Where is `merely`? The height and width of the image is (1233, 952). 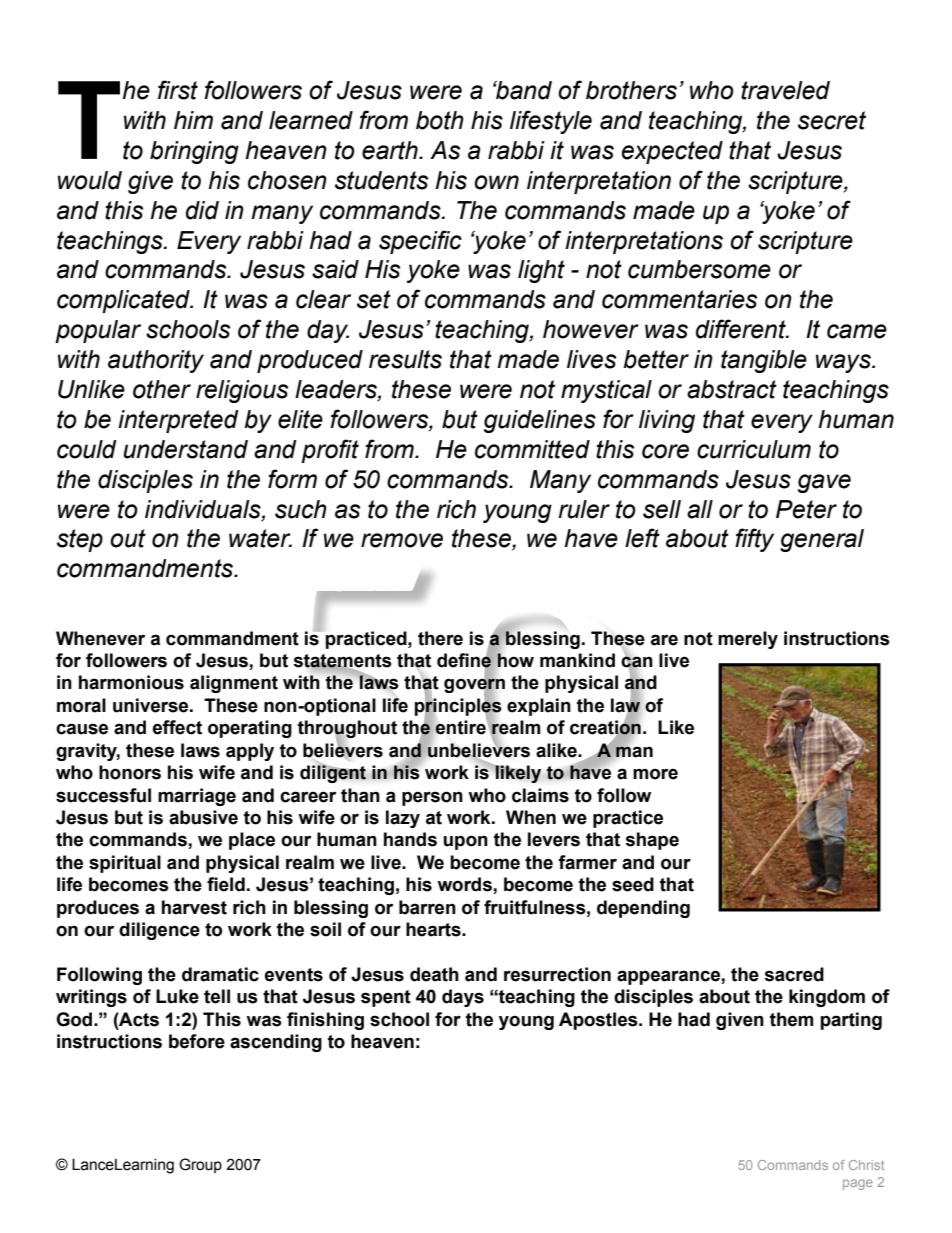 merely is located at coordinates (748, 640).
